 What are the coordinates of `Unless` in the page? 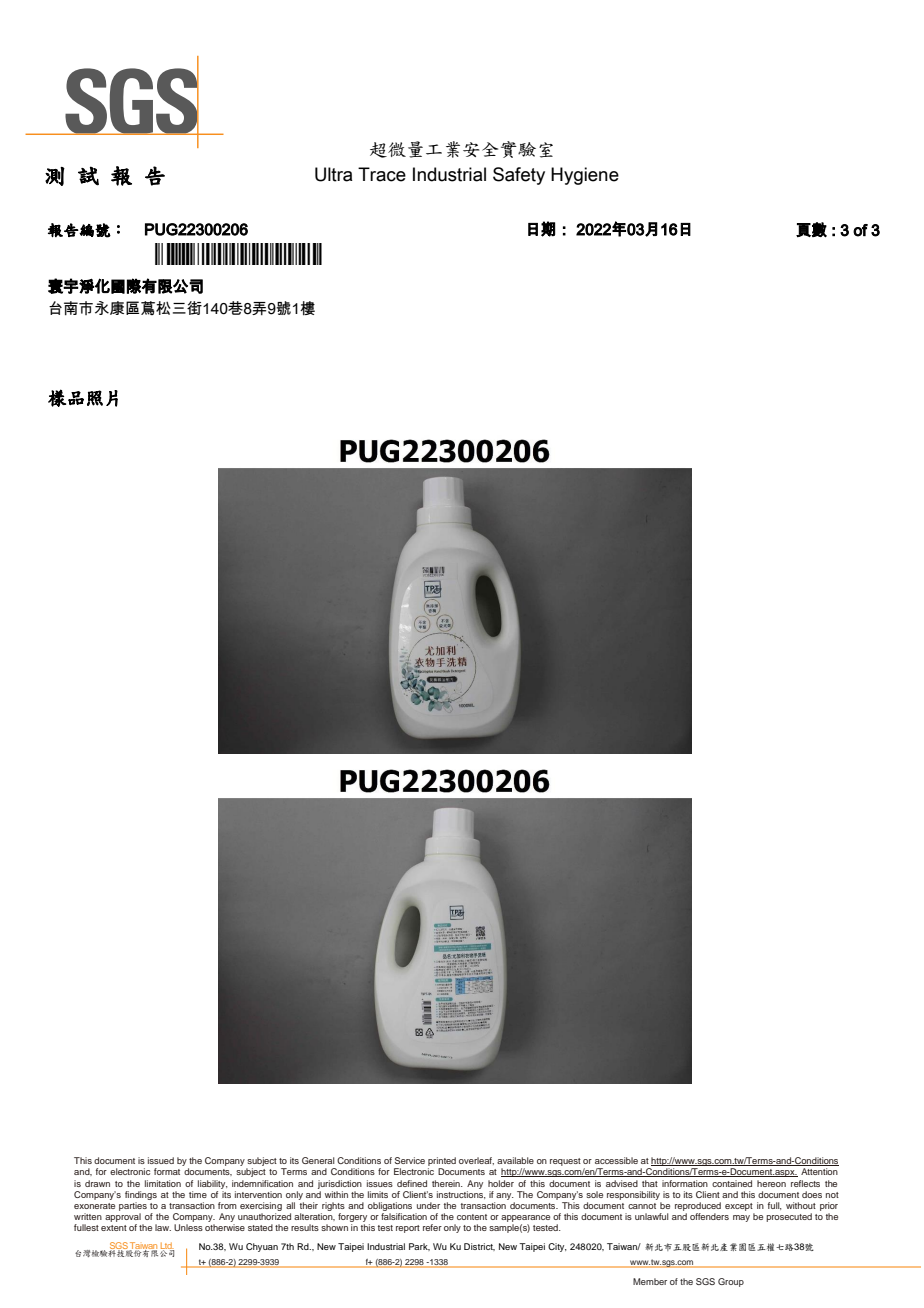 It's located at (188, 1227).
